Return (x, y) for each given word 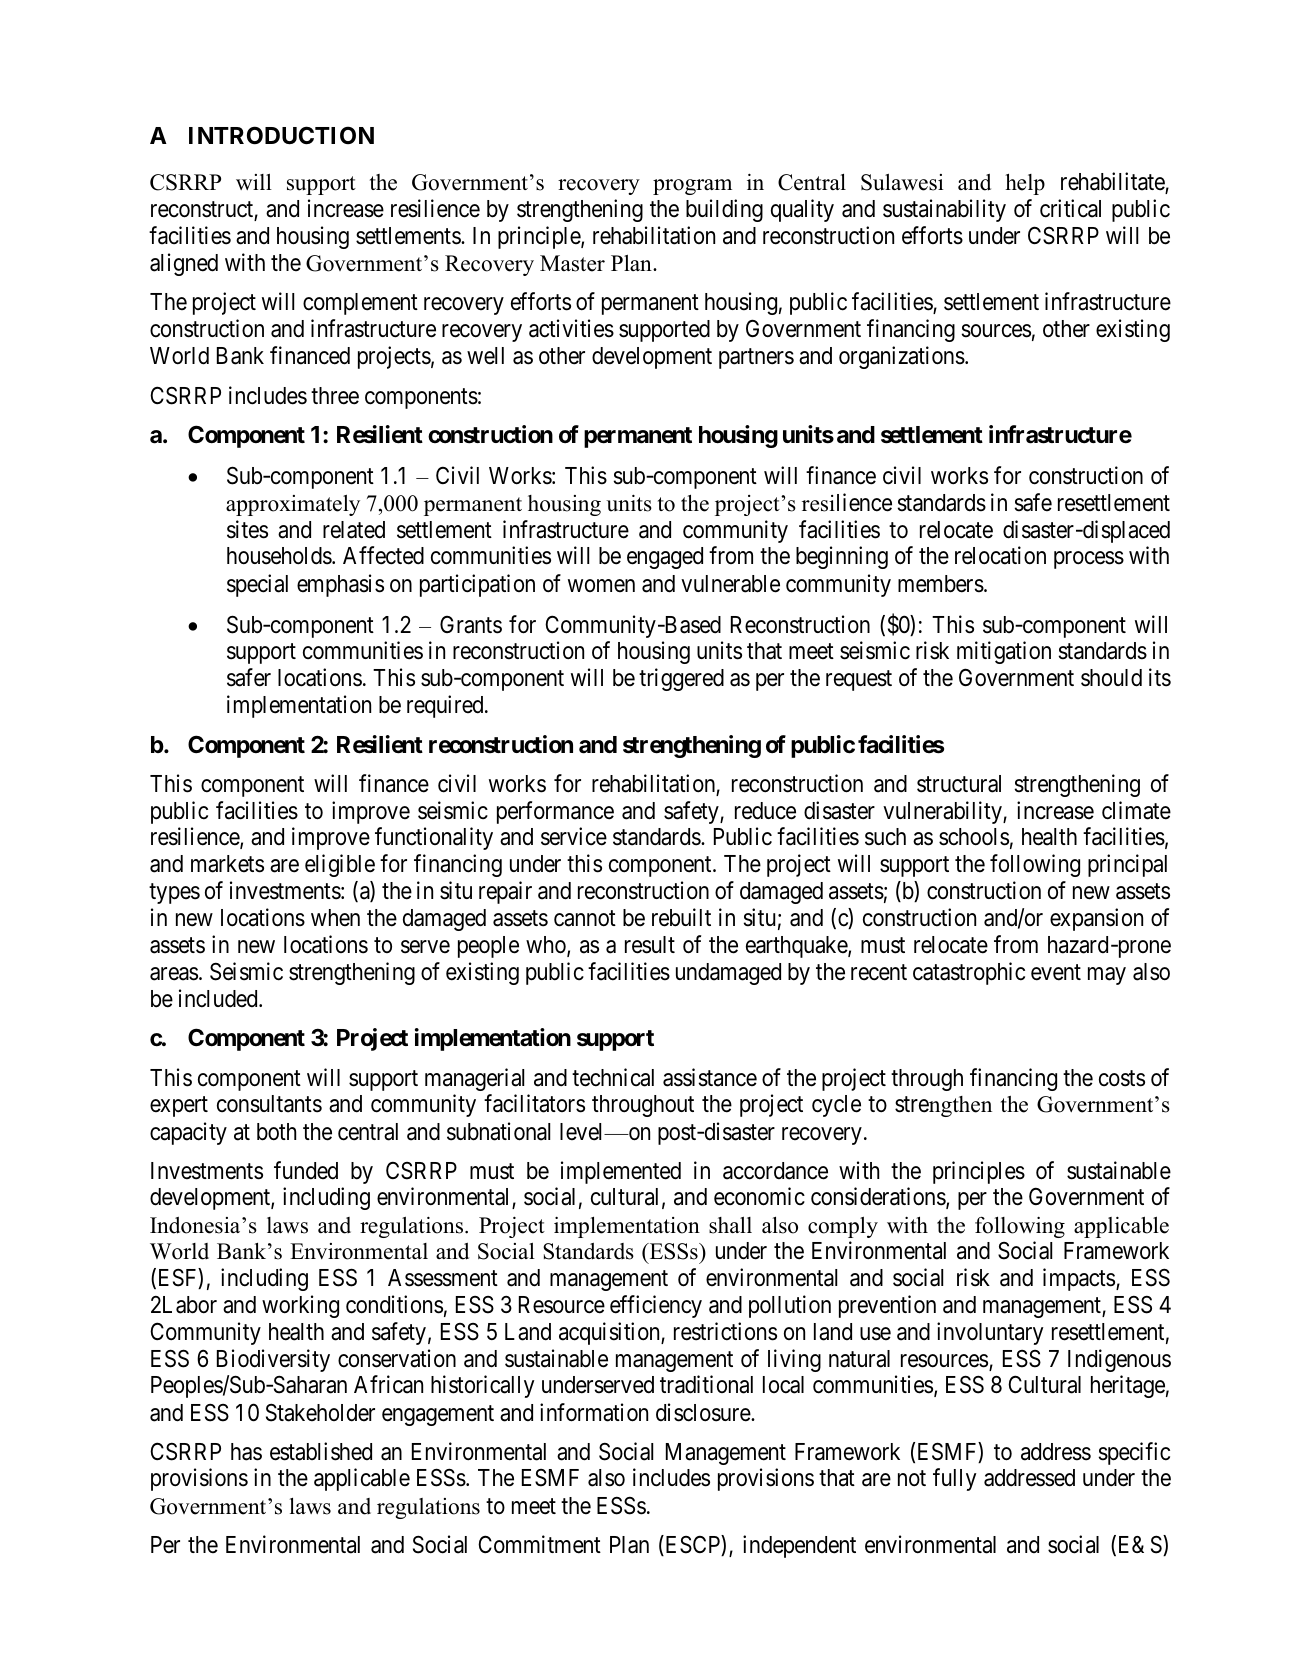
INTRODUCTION (281, 135)
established (321, 1451)
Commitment (539, 1544)
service (574, 837)
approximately (293, 505)
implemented (621, 1172)
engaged (665, 558)
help (1025, 184)
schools (974, 837)
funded (306, 1170)
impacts (1079, 1279)
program (692, 187)
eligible (340, 865)
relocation (1000, 555)
